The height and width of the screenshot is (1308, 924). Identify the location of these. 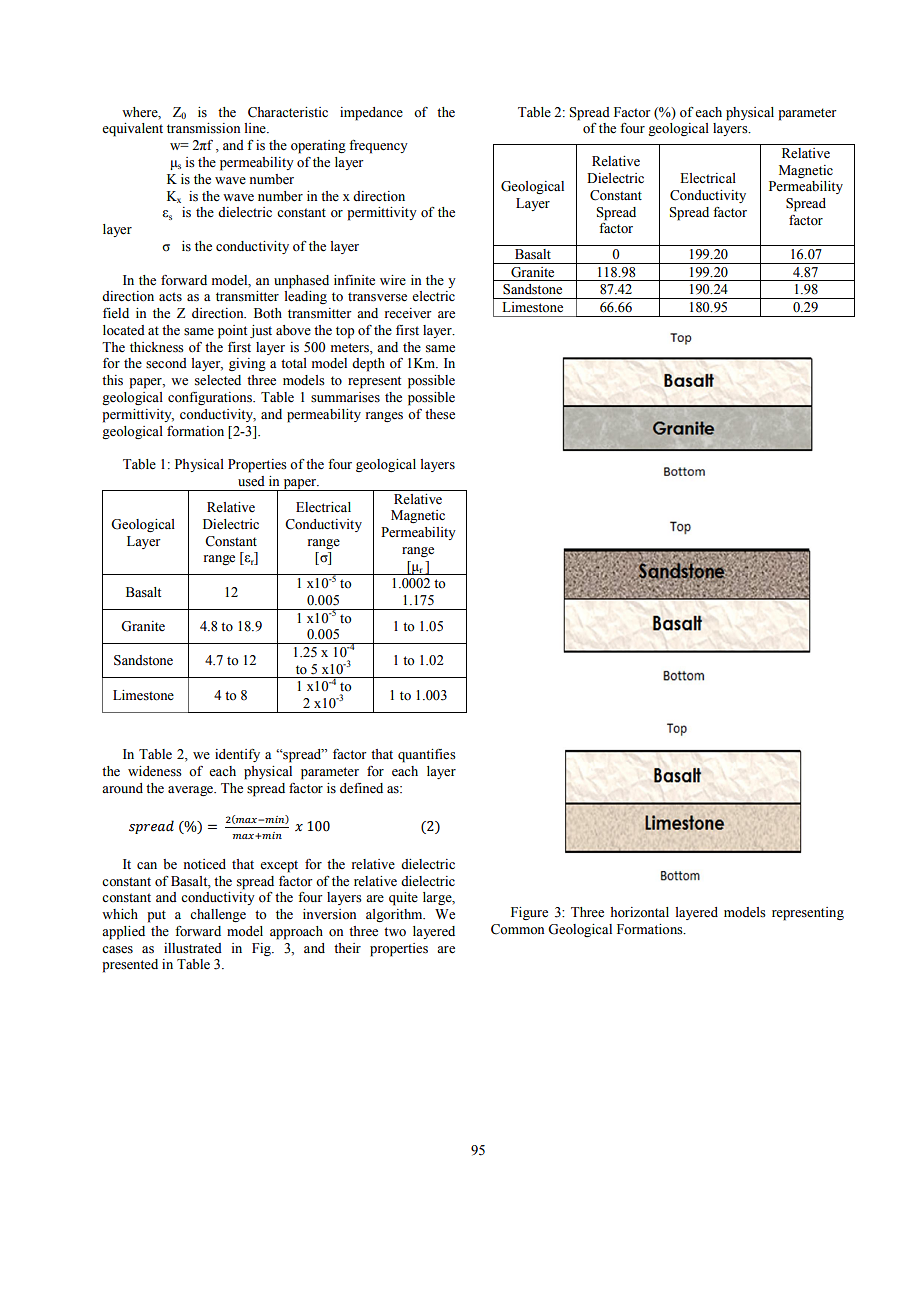
(440, 414).
